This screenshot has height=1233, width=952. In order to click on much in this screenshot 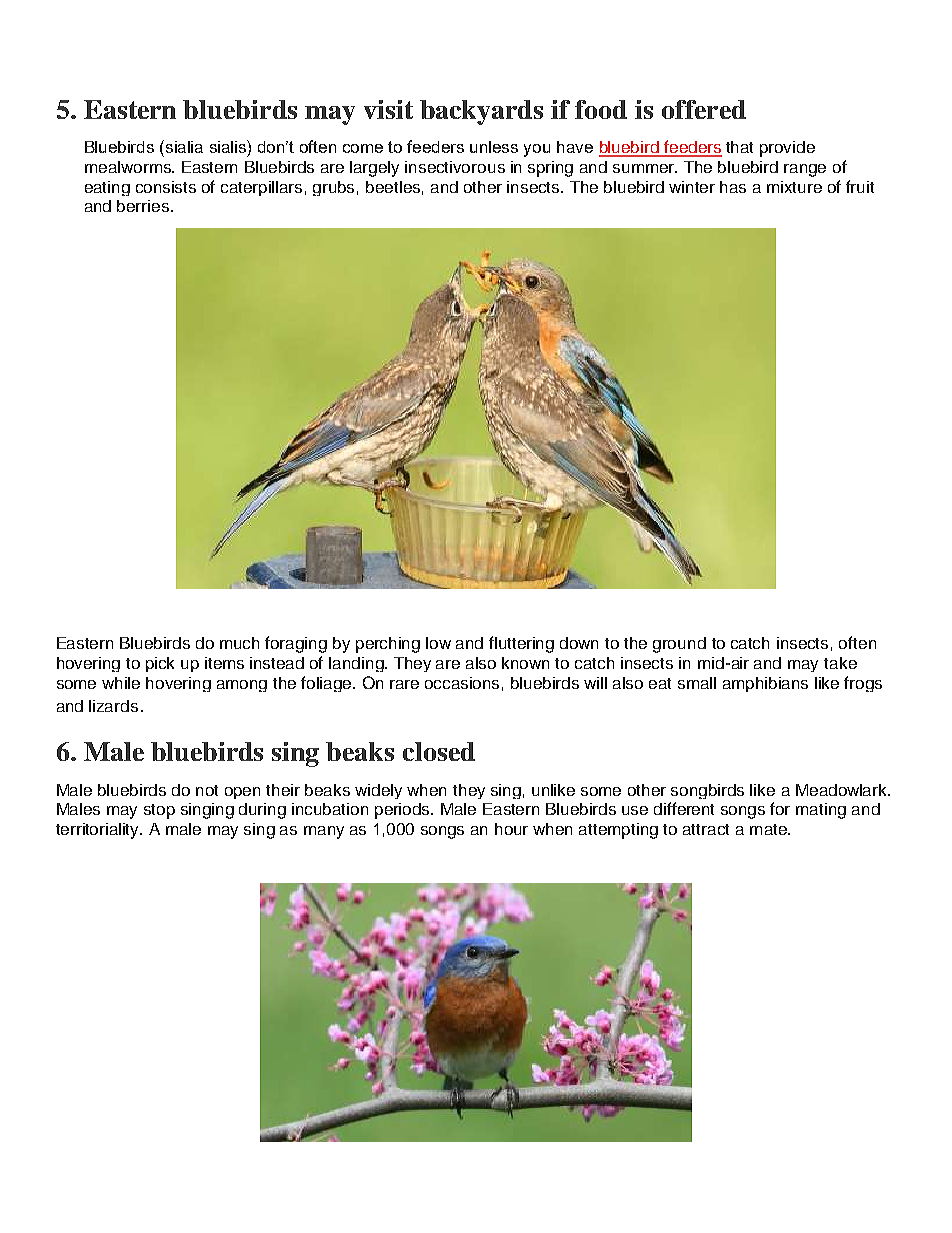, I will do `click(239, 643)`.
